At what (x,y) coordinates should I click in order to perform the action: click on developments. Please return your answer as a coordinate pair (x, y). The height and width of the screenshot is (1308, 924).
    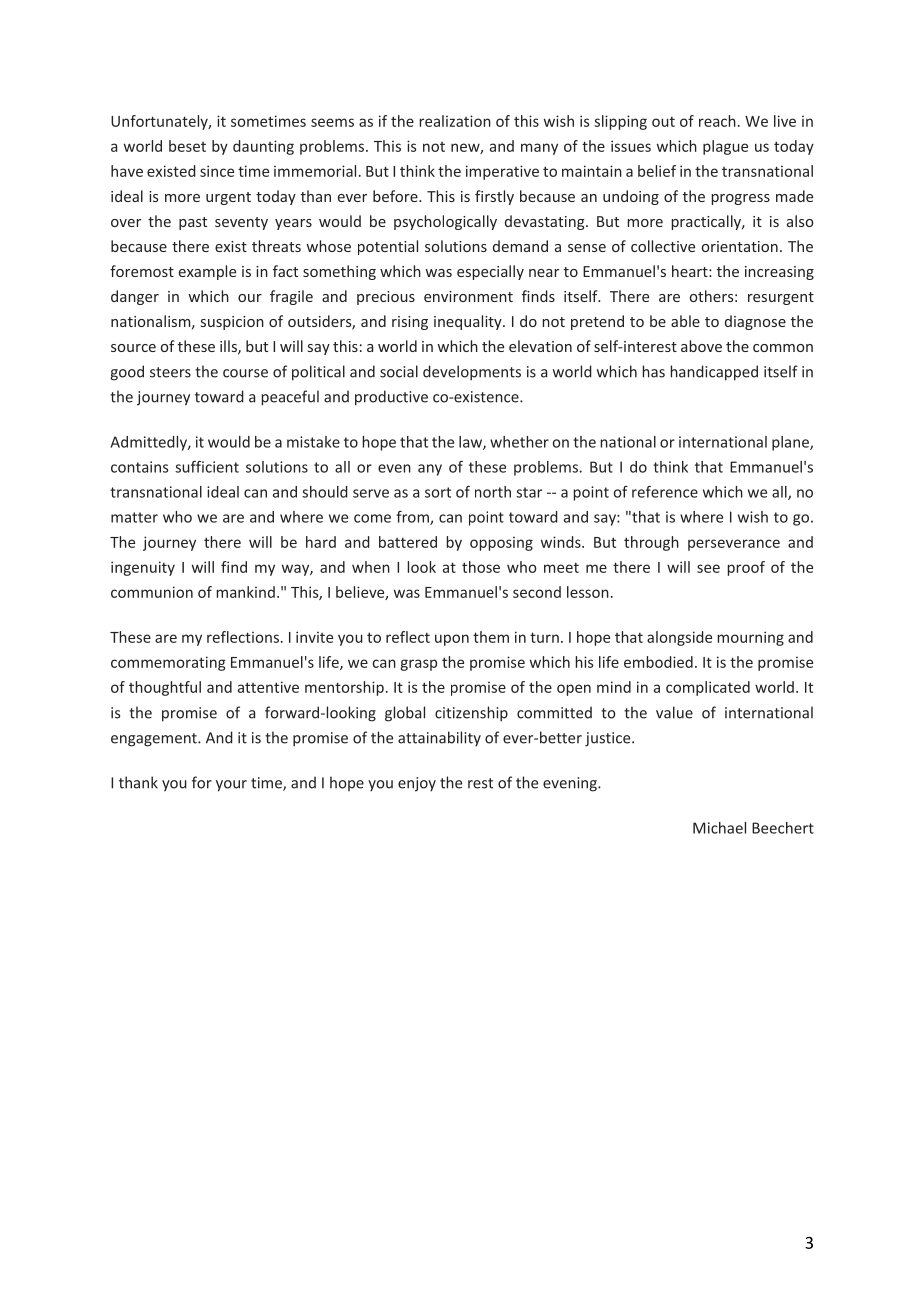
    Looking at the image, I should click on (472, 373).
